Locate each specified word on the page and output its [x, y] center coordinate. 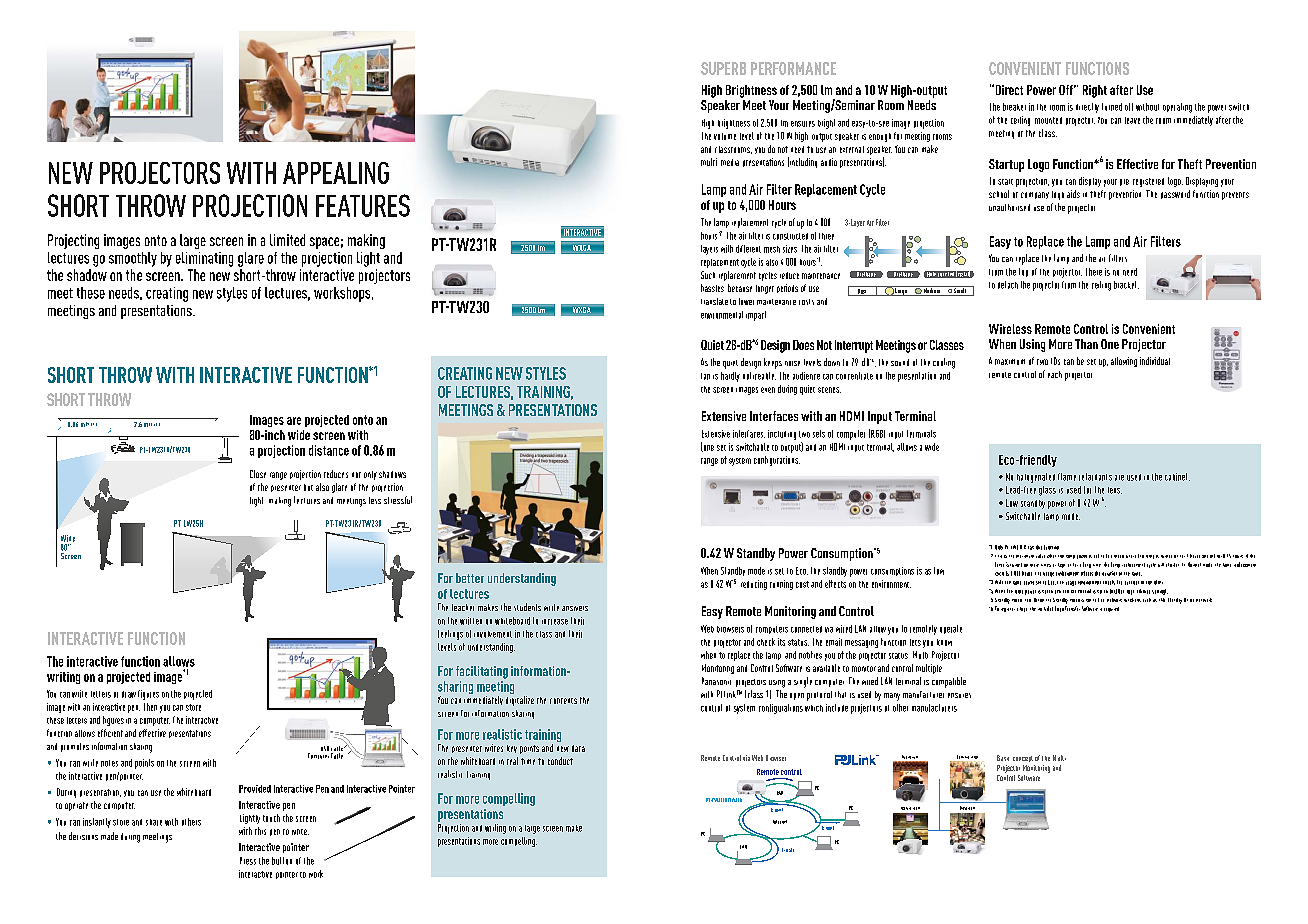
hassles [712, 288]
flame [1067, 477]
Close [258, 474]
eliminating [204, 259]
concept [1023, 759]
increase [555, 622]
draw [129, 694]
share [154, 822]
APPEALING [336, 173]
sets [819, 434]
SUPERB [723, 68]
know [944, 642]
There [1094, 272]
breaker [1014, 107]
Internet [780, 822]
